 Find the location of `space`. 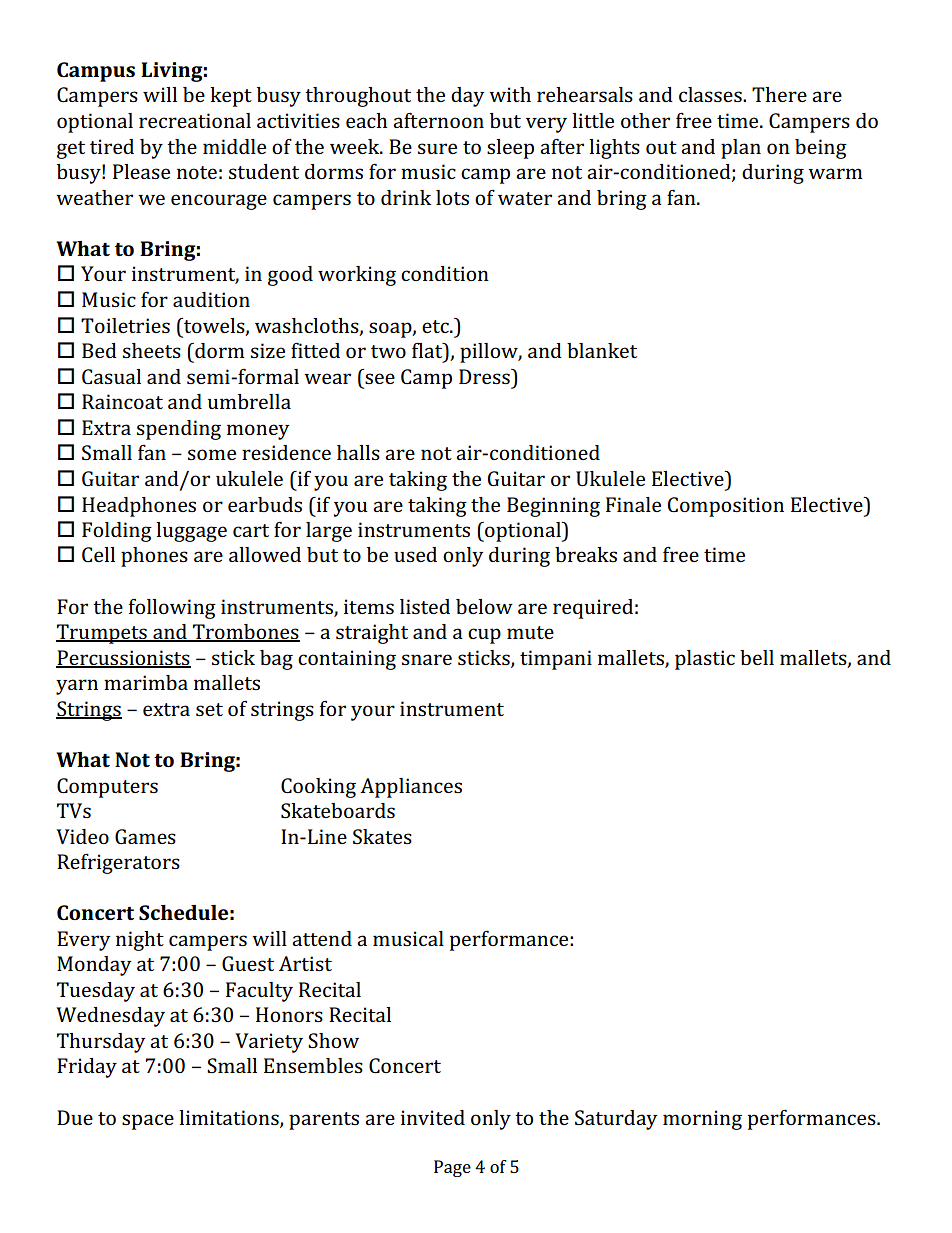

space is located at coordinates (148, 1122).
